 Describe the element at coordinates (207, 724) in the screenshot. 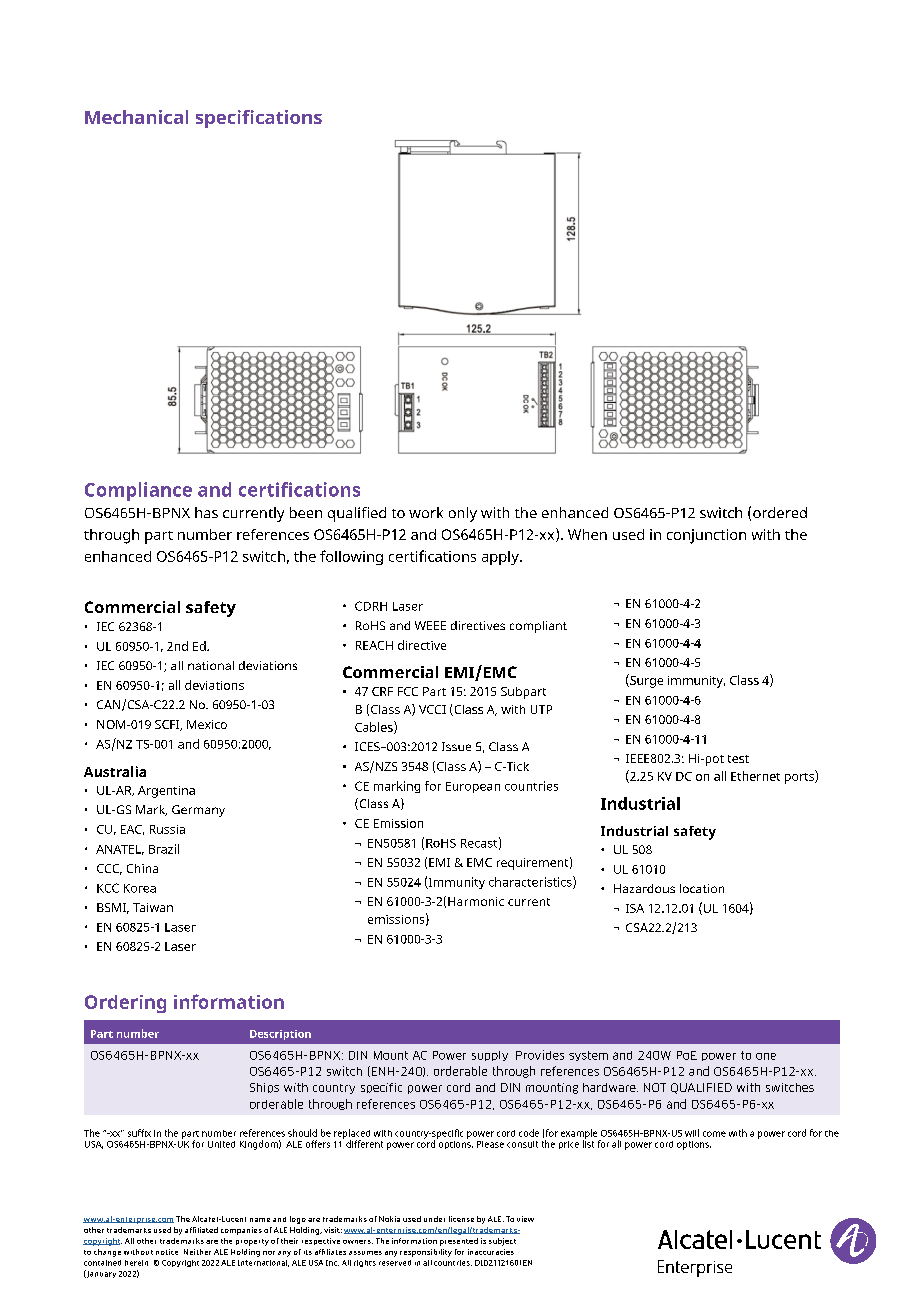

I see `Mexico` at that location.
